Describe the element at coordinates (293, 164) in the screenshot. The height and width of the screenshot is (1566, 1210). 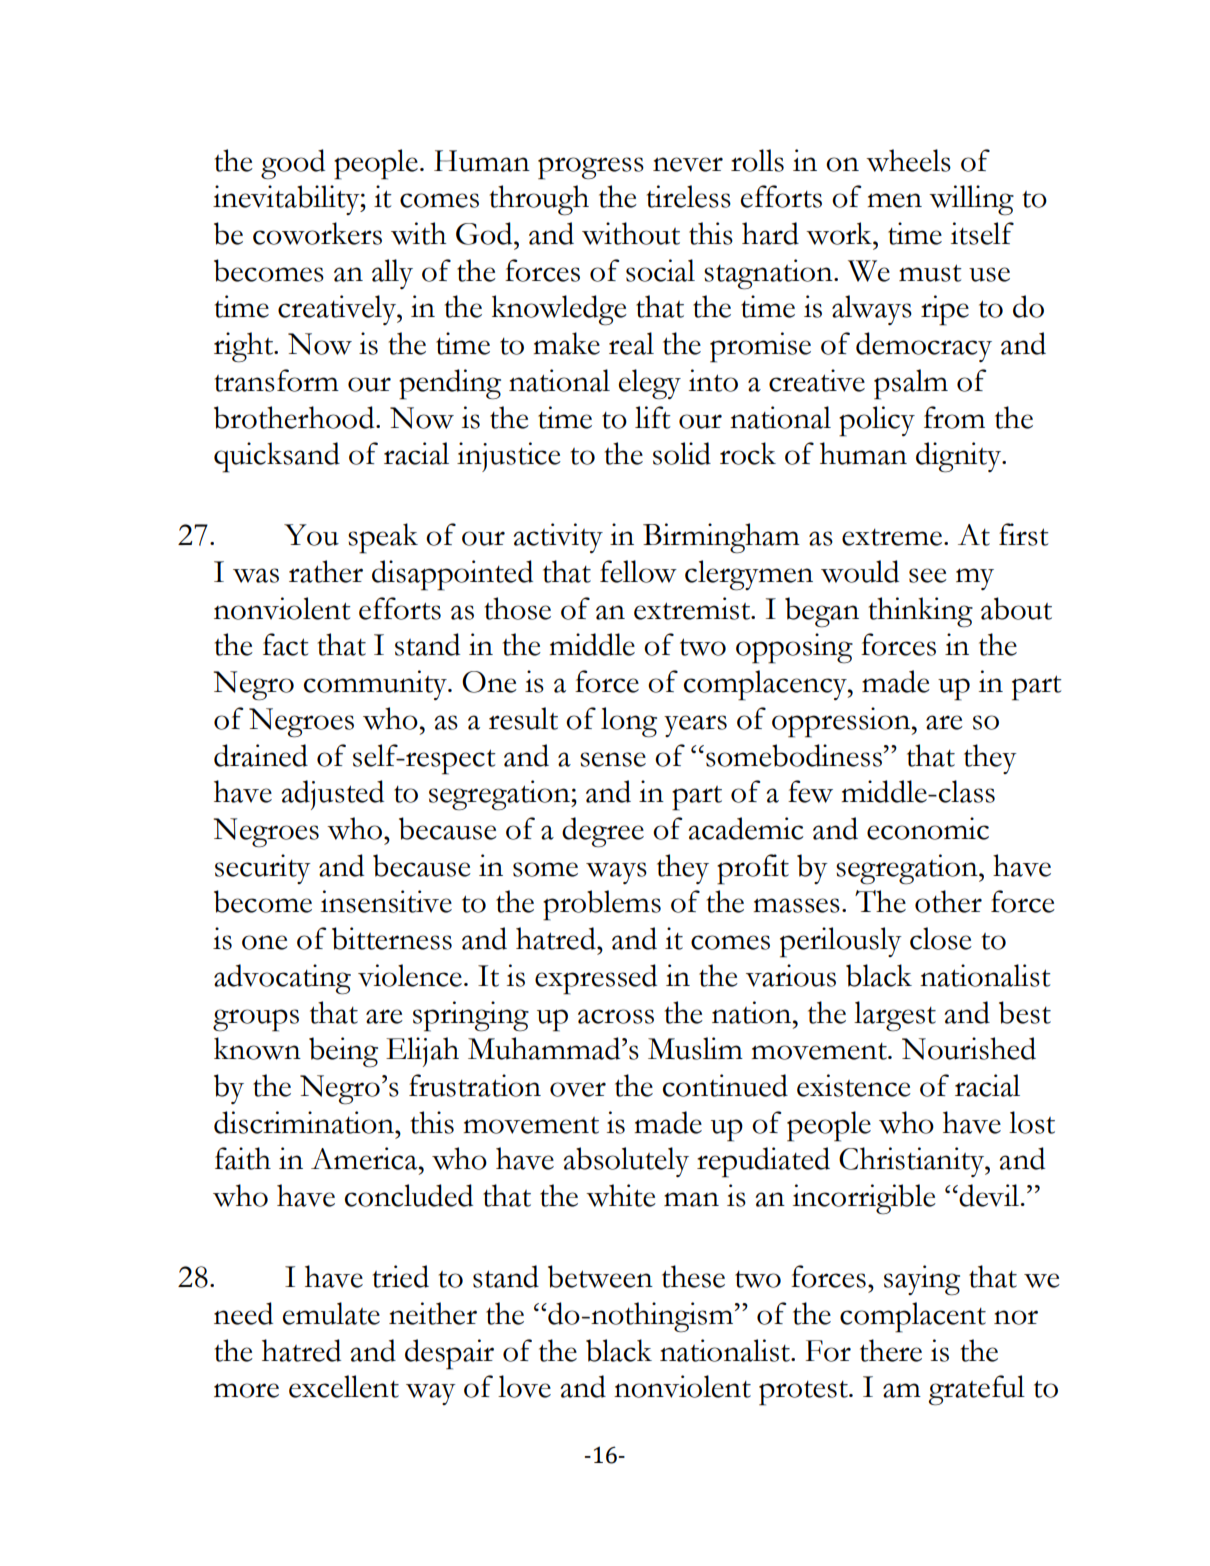
I see `good` at that location.
